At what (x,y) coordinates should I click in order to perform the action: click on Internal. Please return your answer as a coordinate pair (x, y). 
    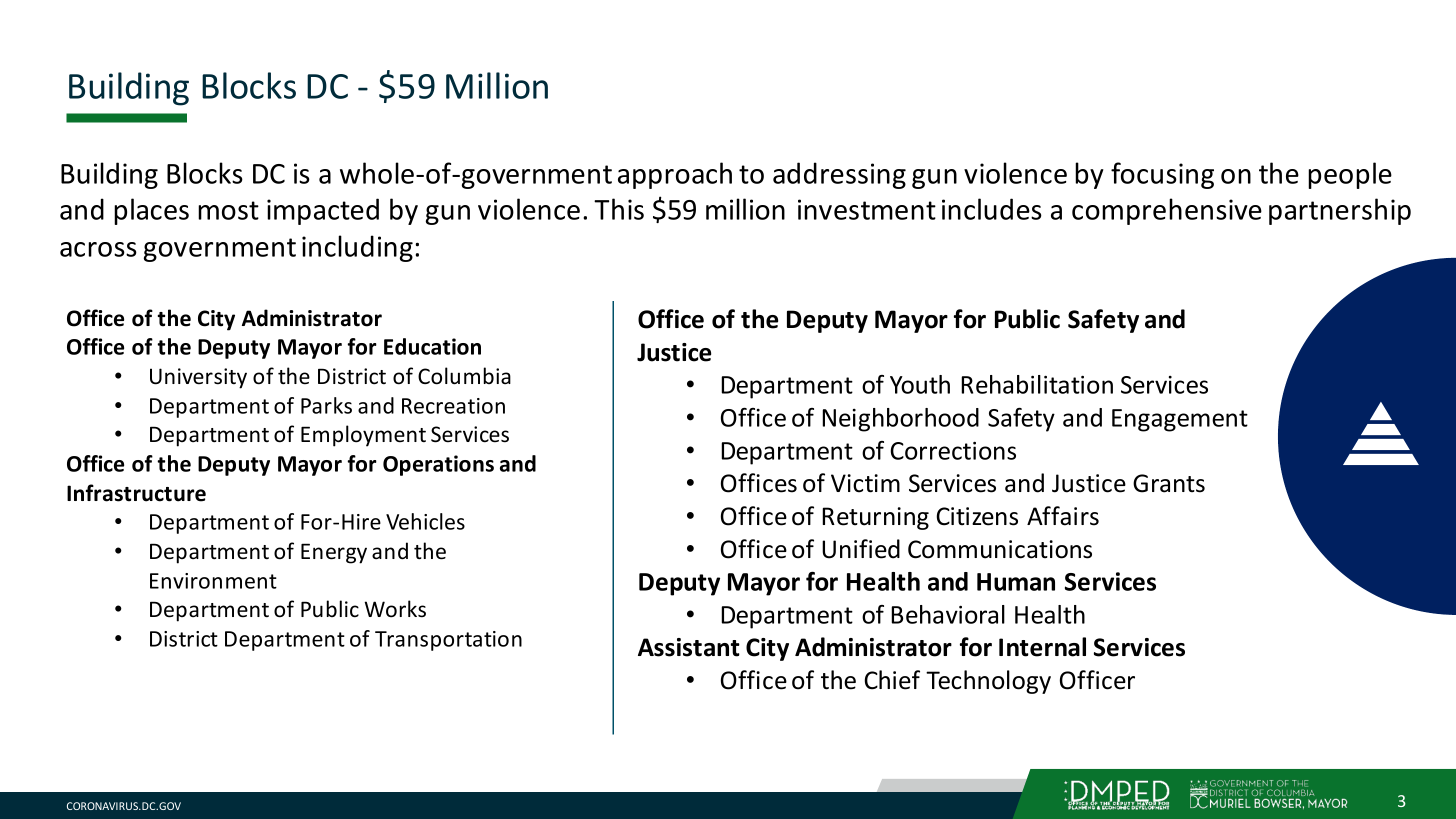
    Looking at the image, I should click on (1042, 647).
